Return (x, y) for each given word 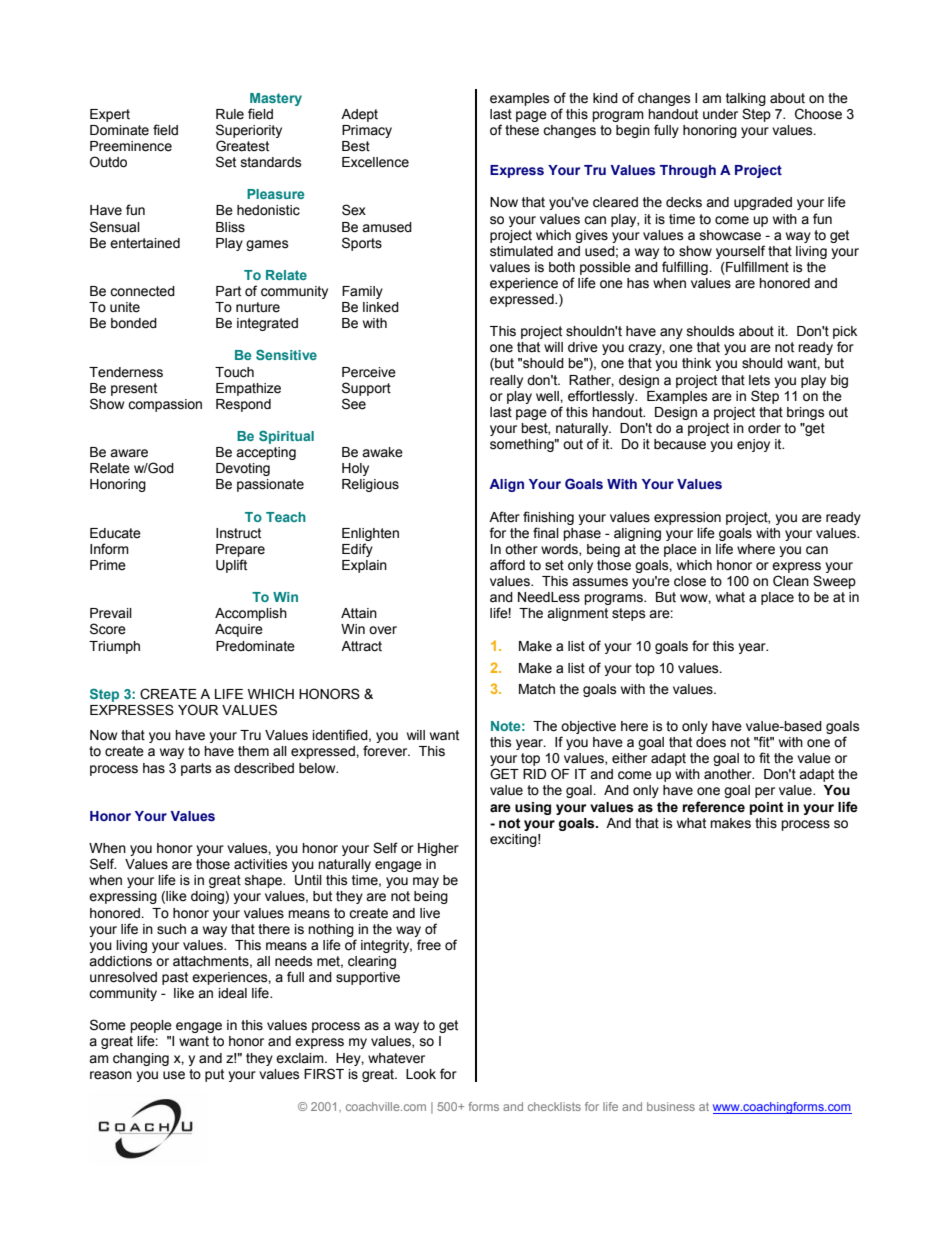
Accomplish (251, 614)
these (522, 130)
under (720, 114)
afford (507, 565)
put (214, 1075)
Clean (791, 581)
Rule (230, 114)
